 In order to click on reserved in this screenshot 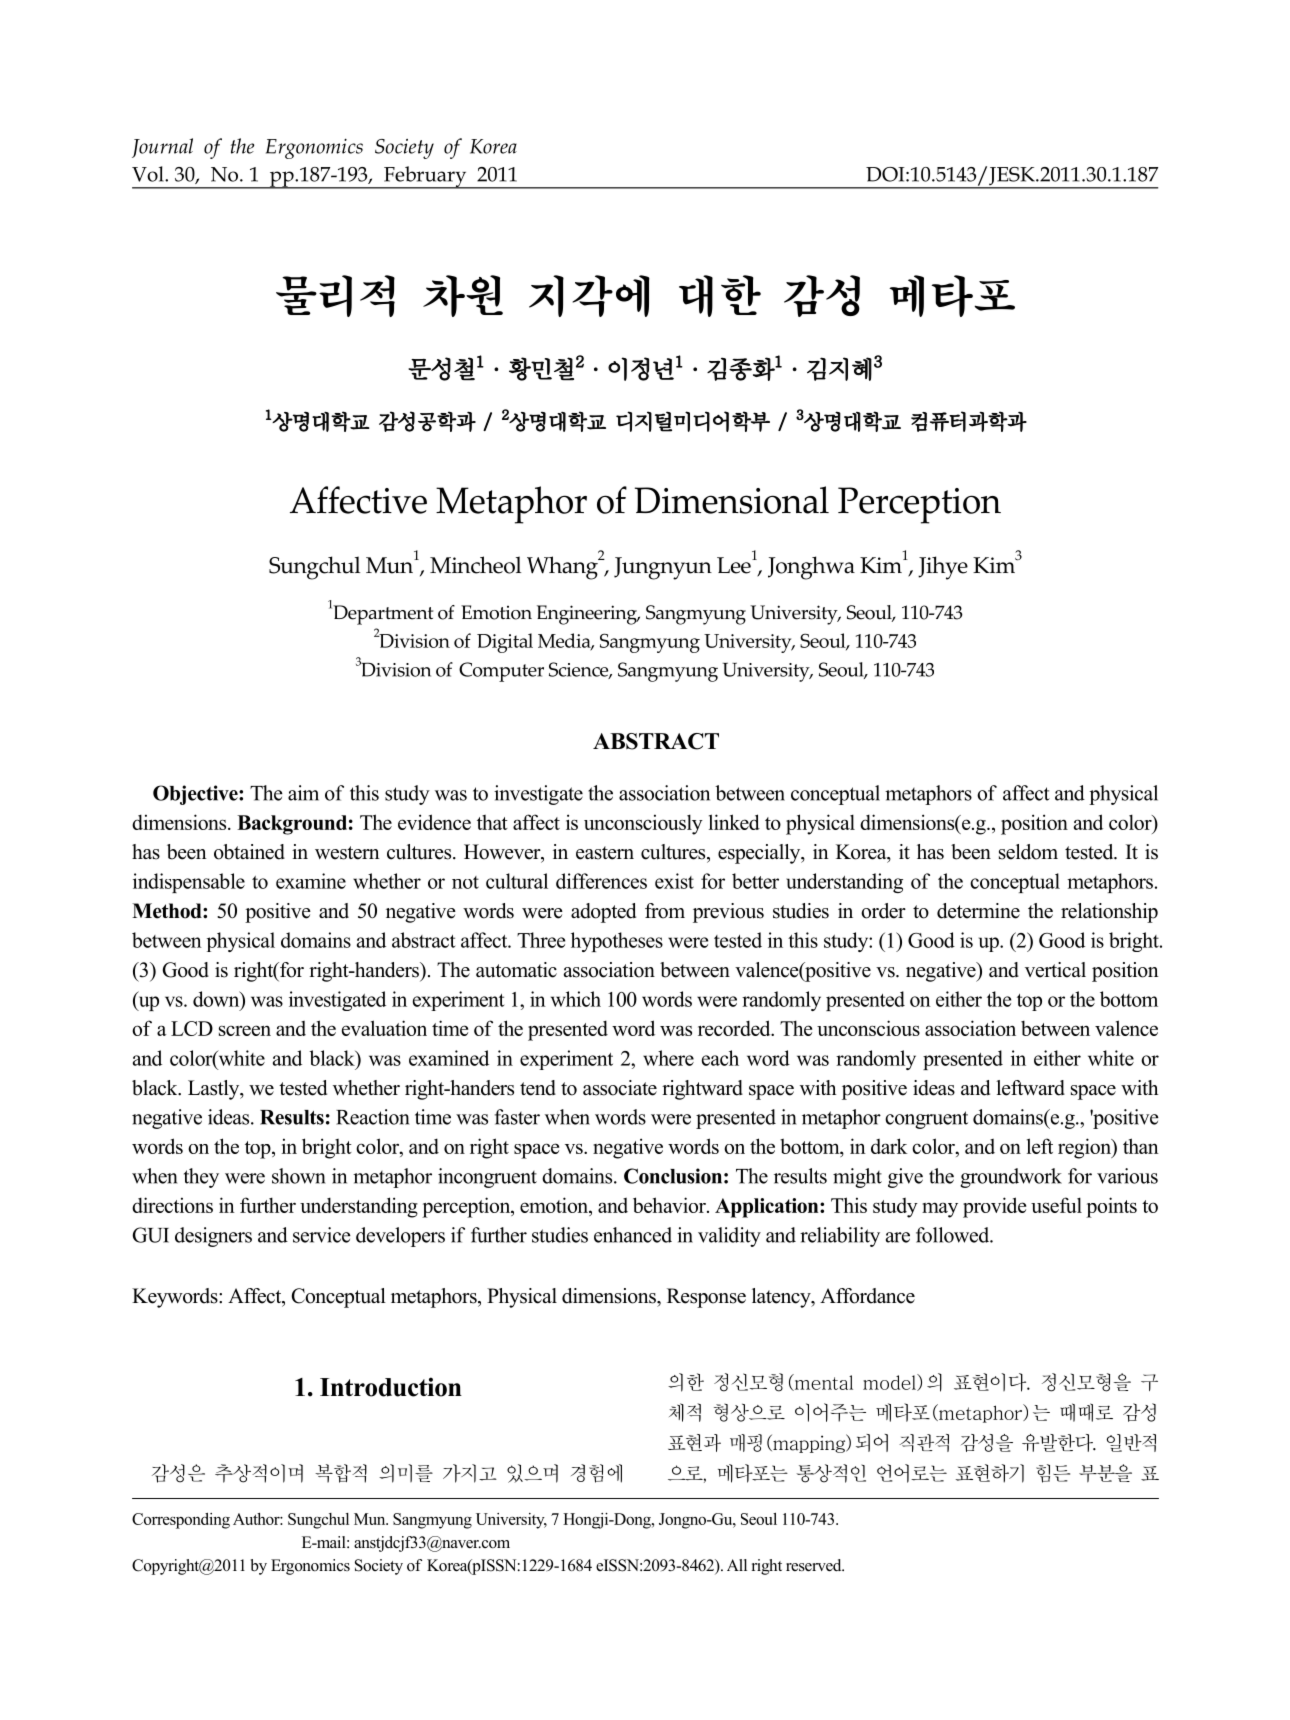, I will do `click(815, 1565)`.
